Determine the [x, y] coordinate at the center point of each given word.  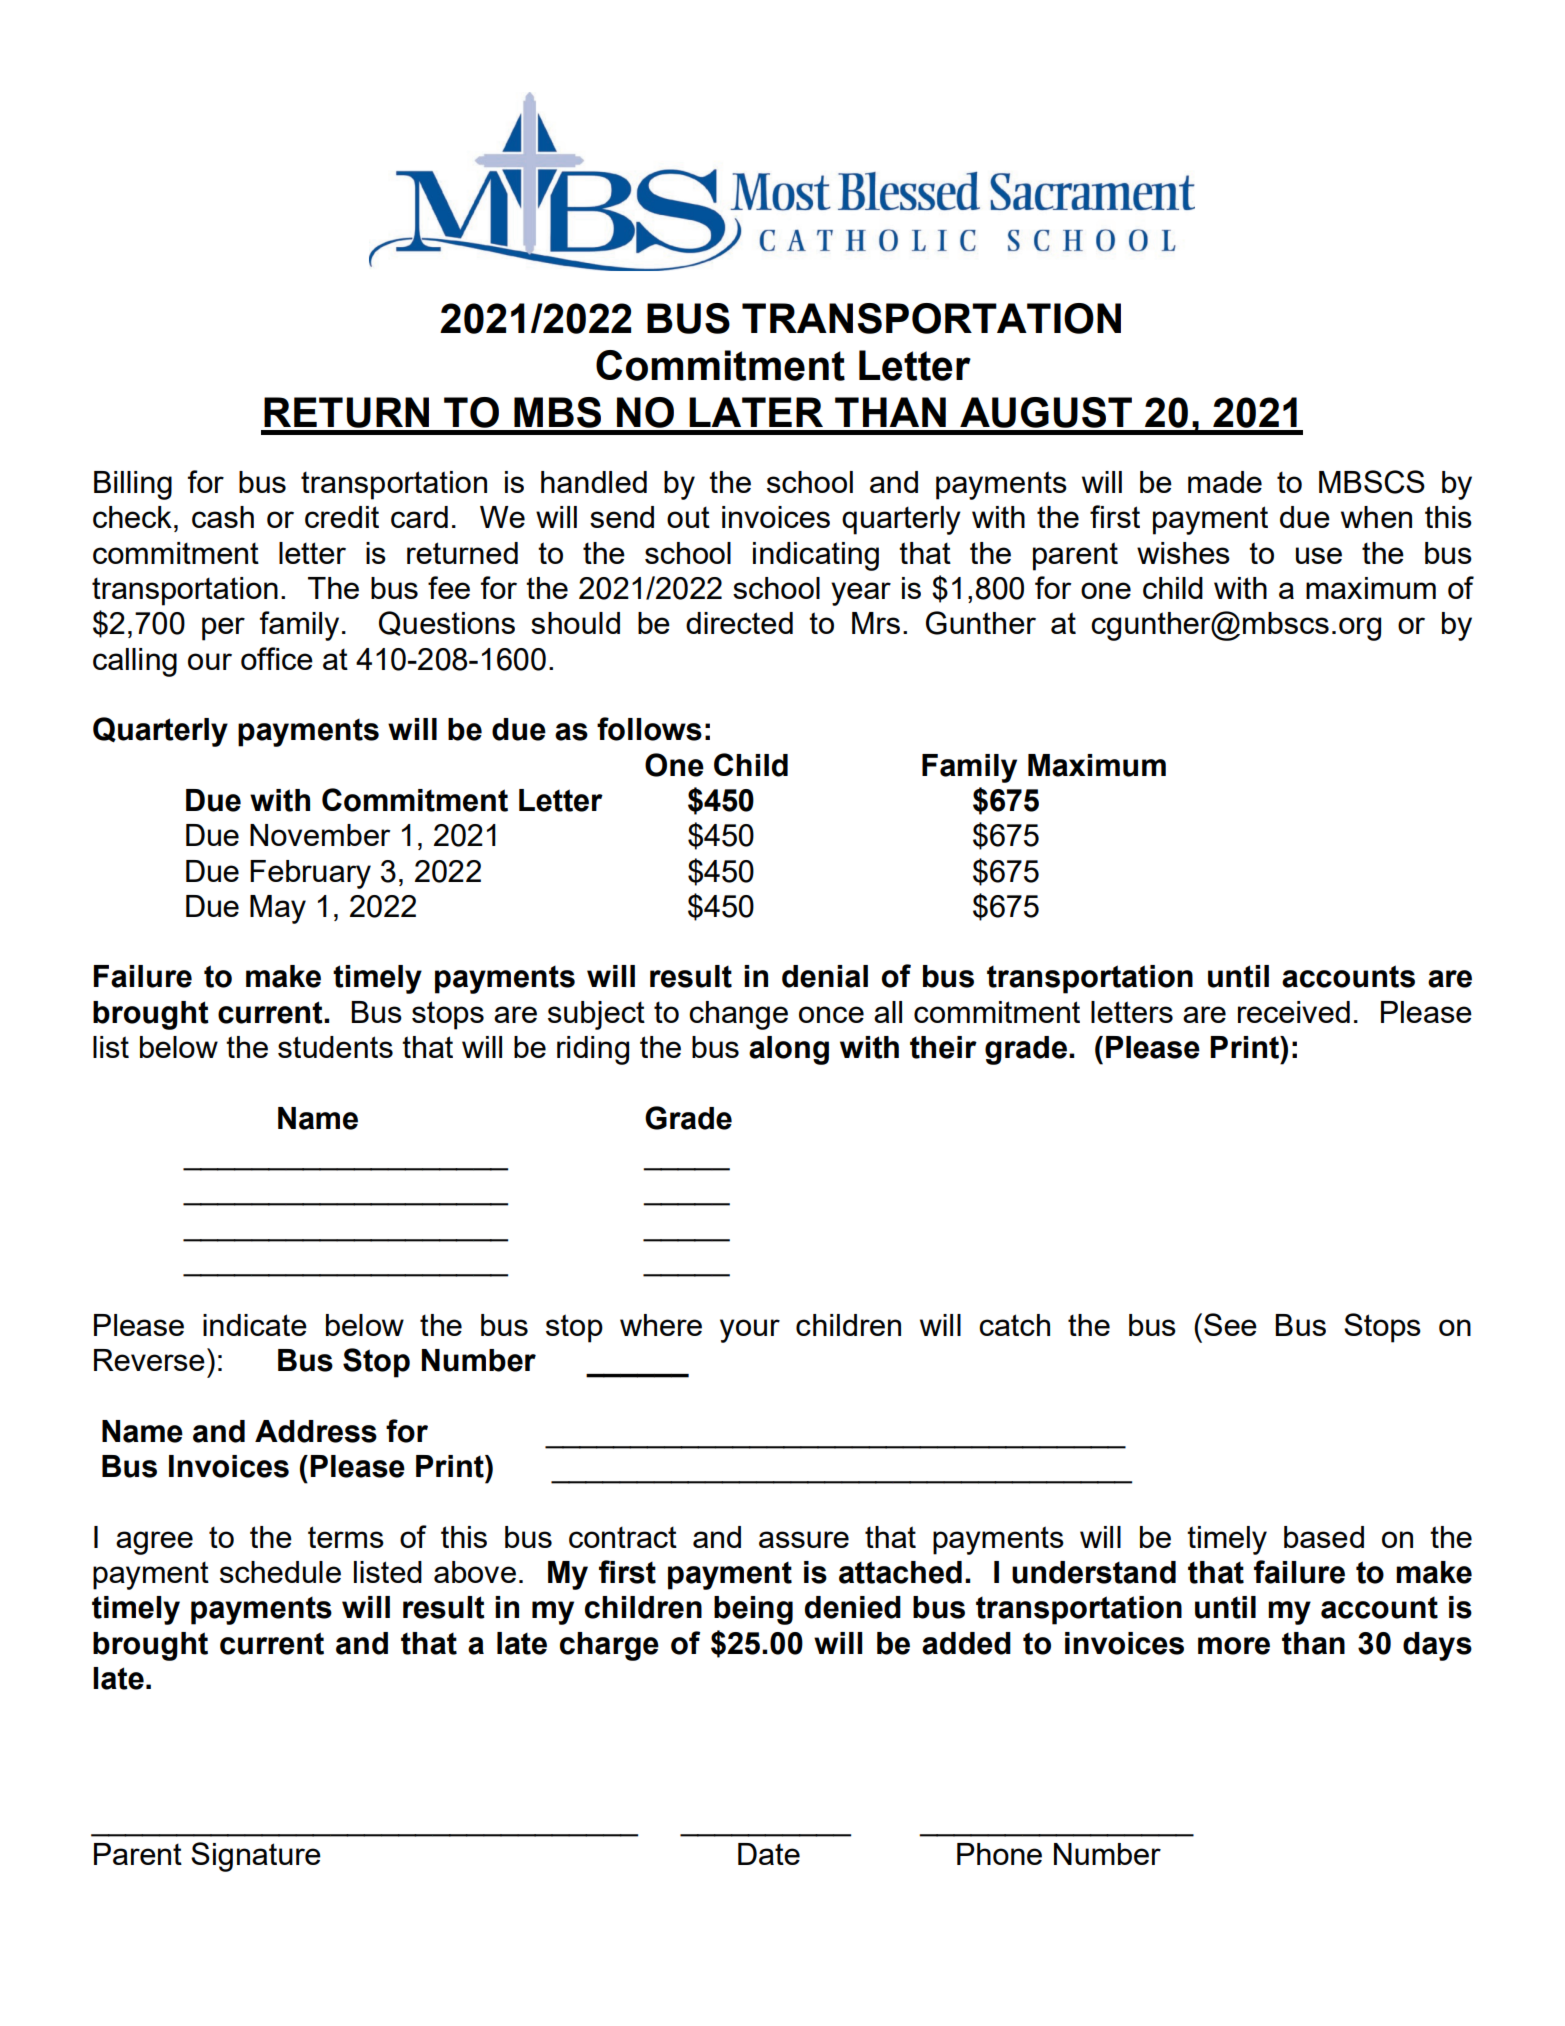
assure [804, 1539]
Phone [999, 1854]
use [1319, 555]
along [789, 1050]
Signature [256, 1857]
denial [825, 976]
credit [342, 517]
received [1294, 1012]
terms [346, 1537]
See [1230, 1324]
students [335, 1047]
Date [769, 1854]
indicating [816, 556]
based [1324, 1537]
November [320, 835]
